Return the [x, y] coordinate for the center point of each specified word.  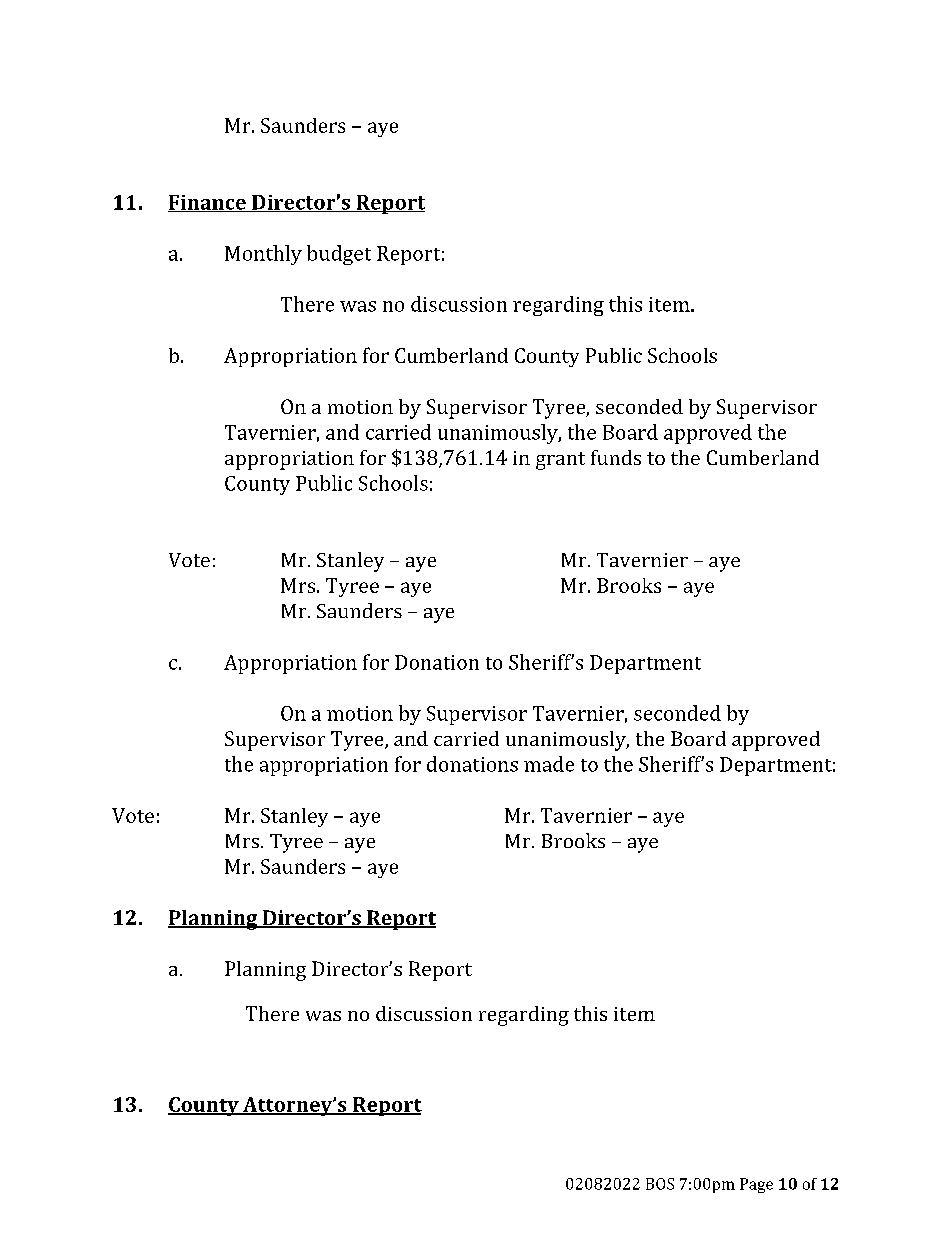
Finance [208, 203]
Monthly [263, 255]
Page [756, 1185]
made [549, 764]
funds [616, 457]
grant [560, 461]
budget [339, 255]
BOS [660, 1184]
